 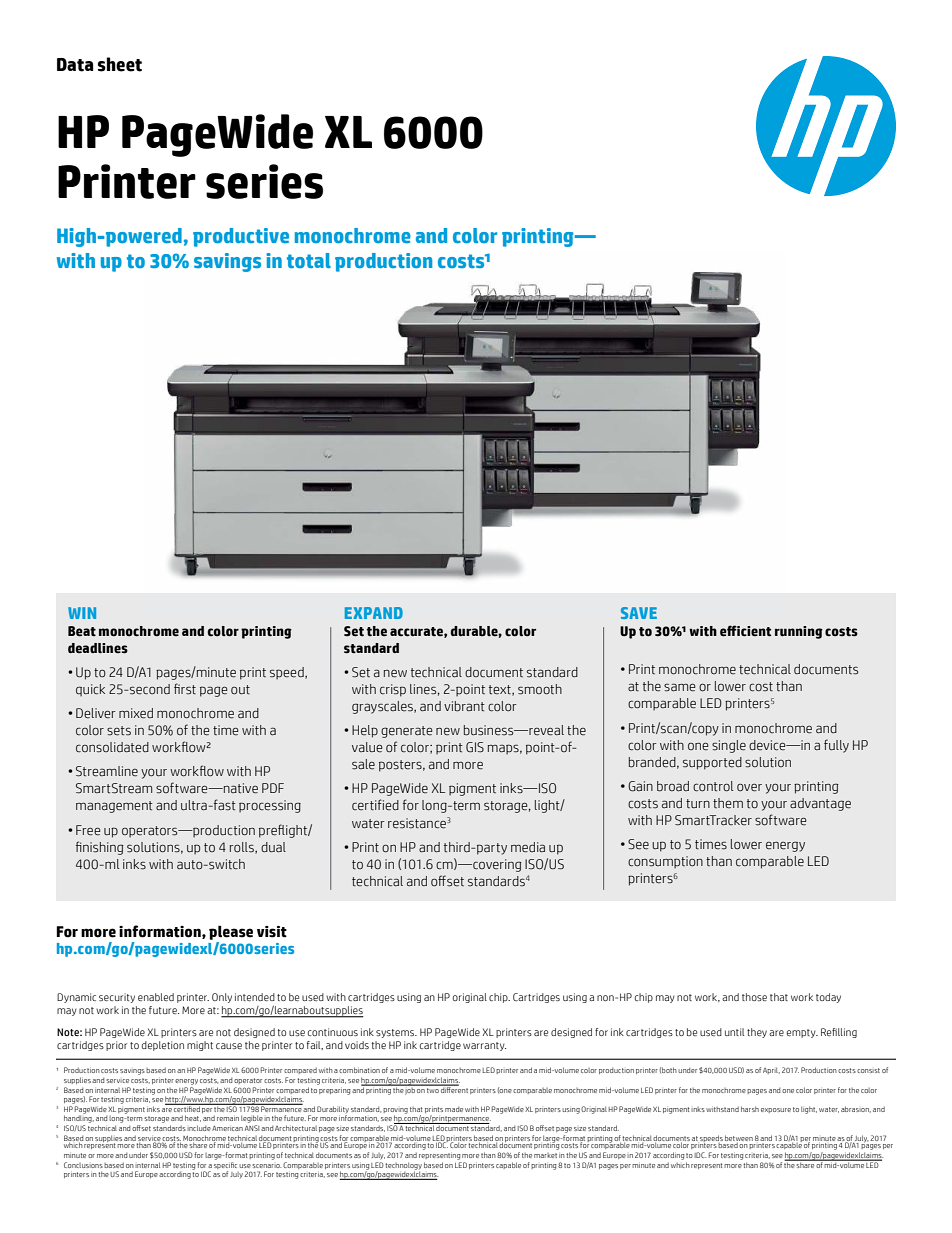 What do you see at coordinates (120, 64) in the document?
I see `sheet` at bounding box center [120, 64].
